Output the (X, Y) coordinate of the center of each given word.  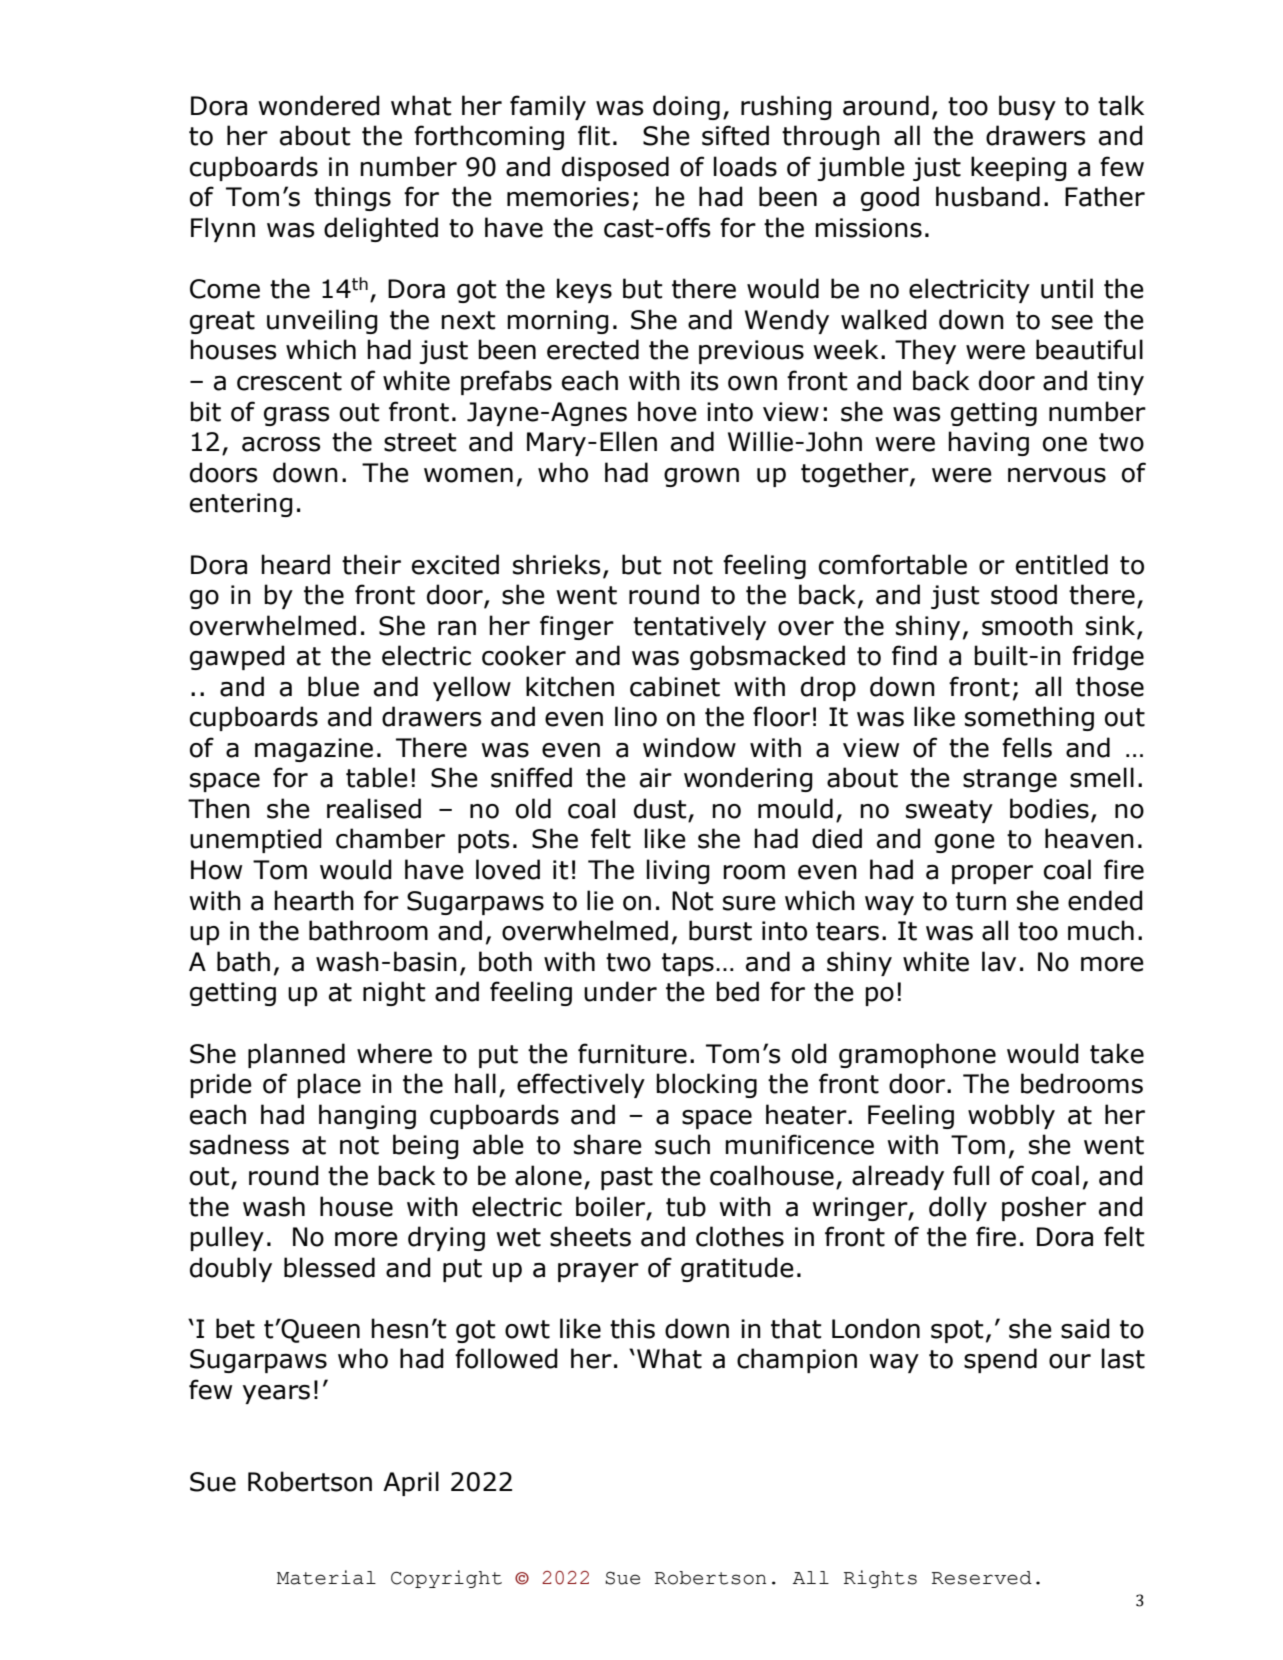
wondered (319, 105)
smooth (1027, 625)
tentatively (699, 627)
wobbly (1011, 1116)
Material (326, 1577)
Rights (880, 1579)
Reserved (982, 1578)
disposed (615, 168)
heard (295, 564)
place (329, 1085)
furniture (632, 1053)
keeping (1019, 168)
